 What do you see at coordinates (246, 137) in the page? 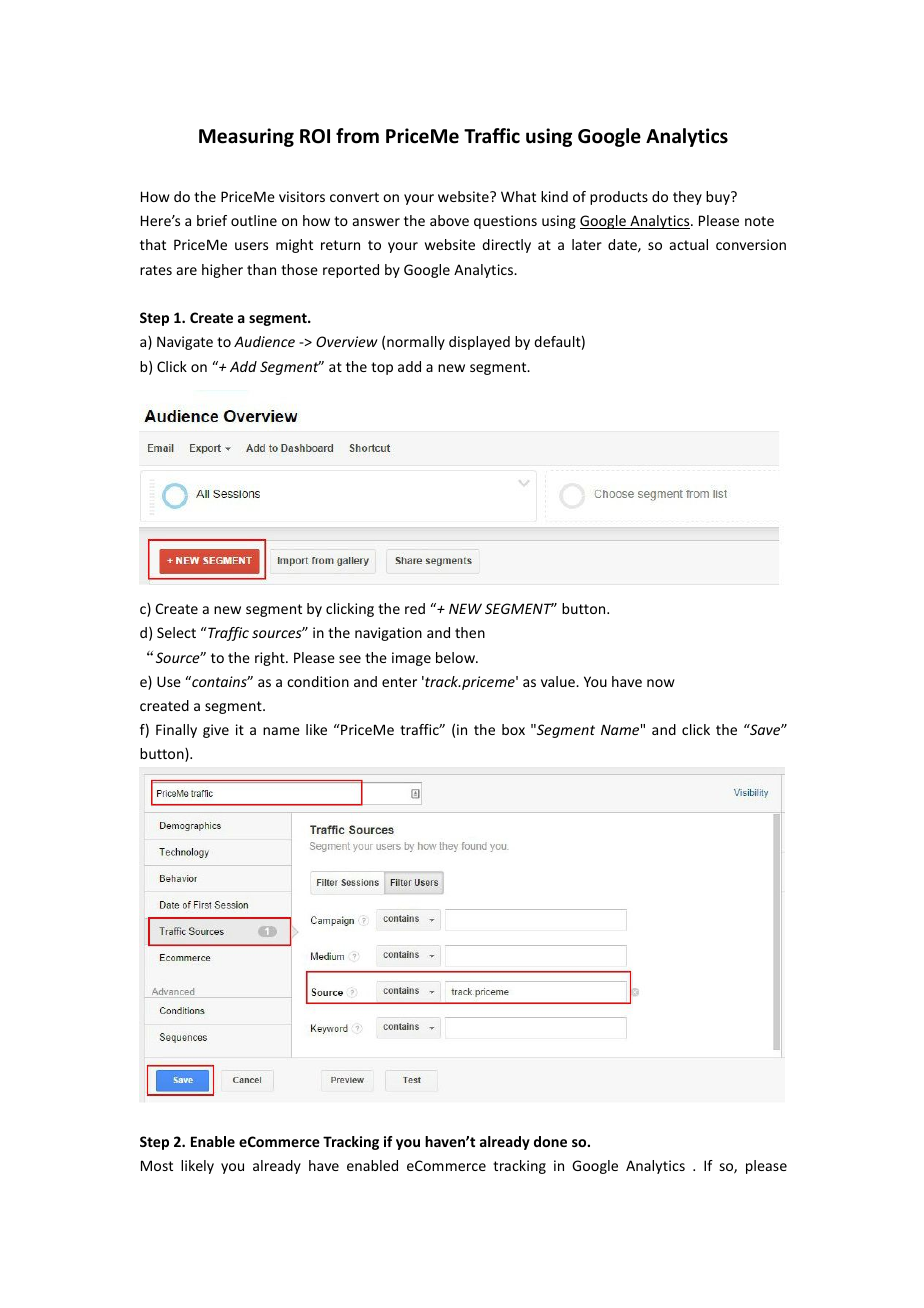
I see `Measuring` at bounding box center [246, 137].
